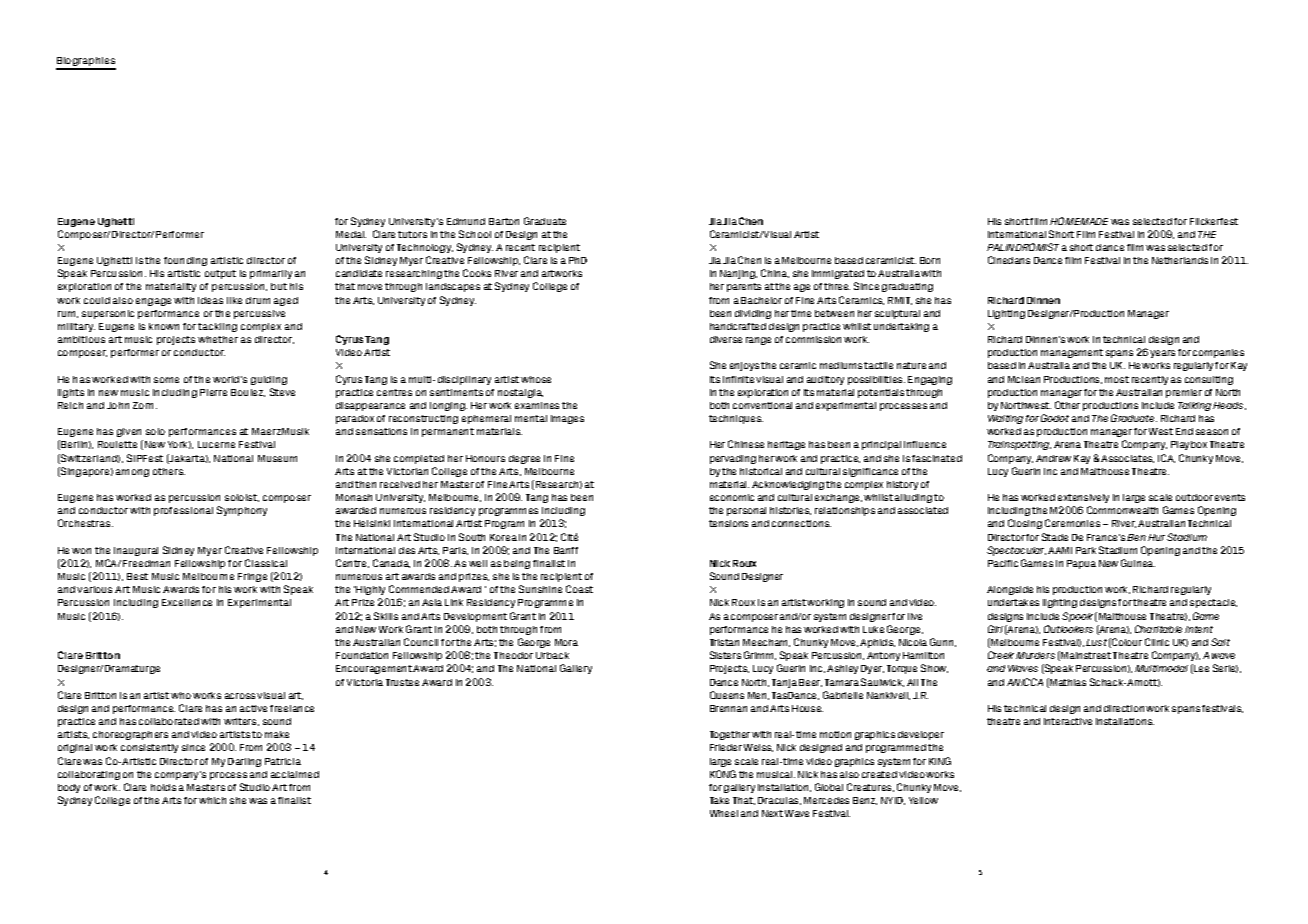 The height and width of the page is (924, 1308). I want to click on Barton, so click(504, 221).
